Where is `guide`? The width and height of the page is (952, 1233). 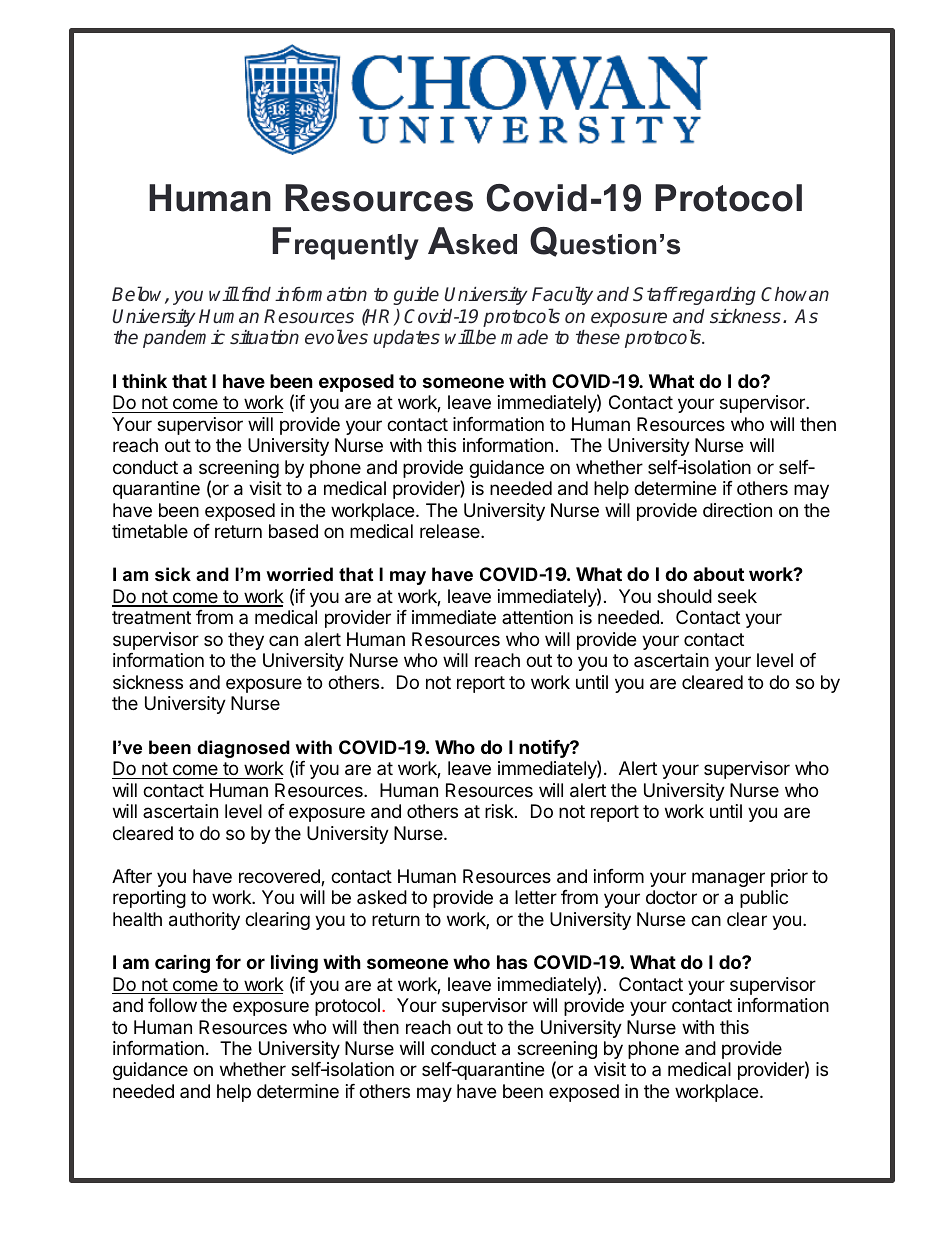 guide is located at coordinates (416, 296).
